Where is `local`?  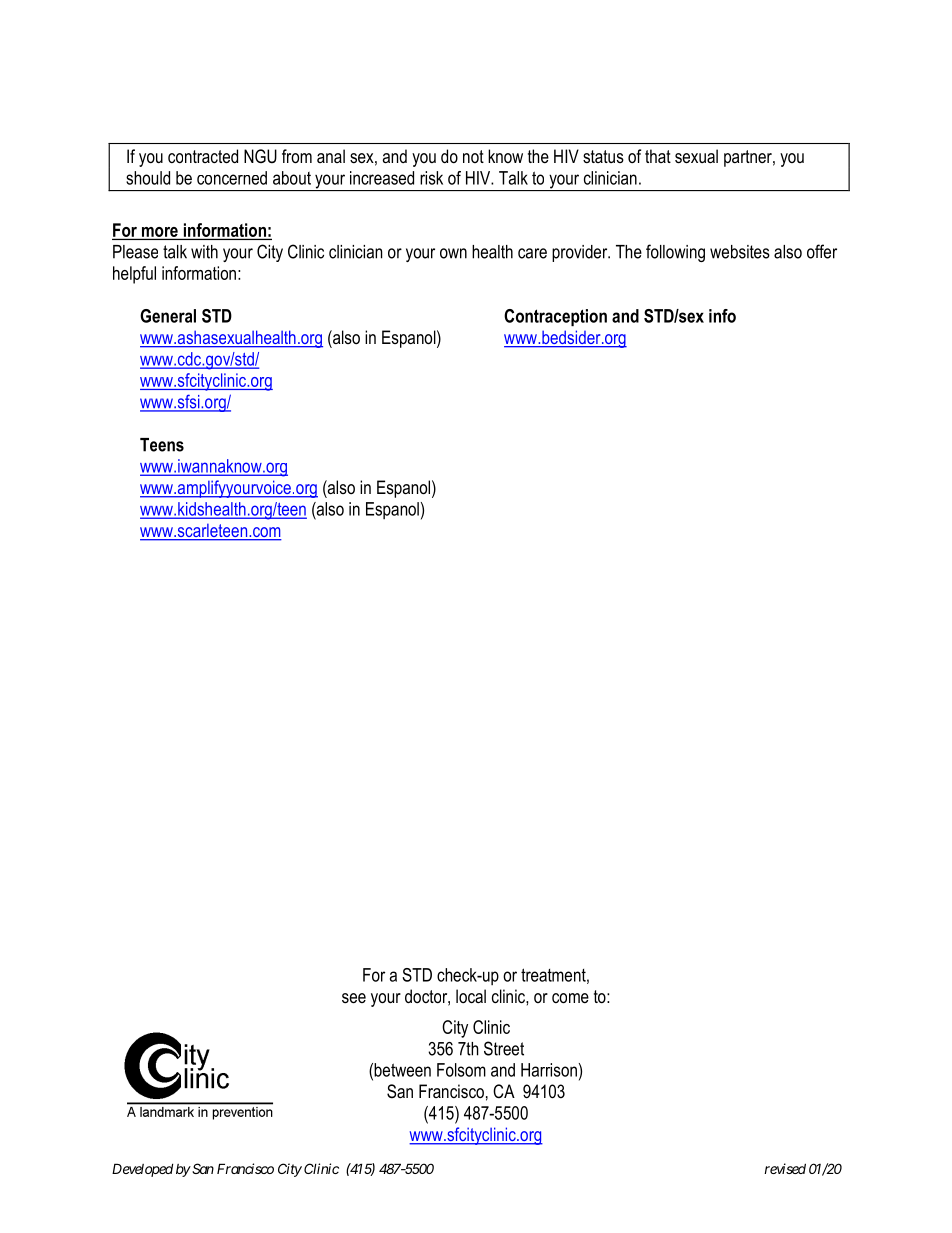 local is located at coordinates (471, 996).
